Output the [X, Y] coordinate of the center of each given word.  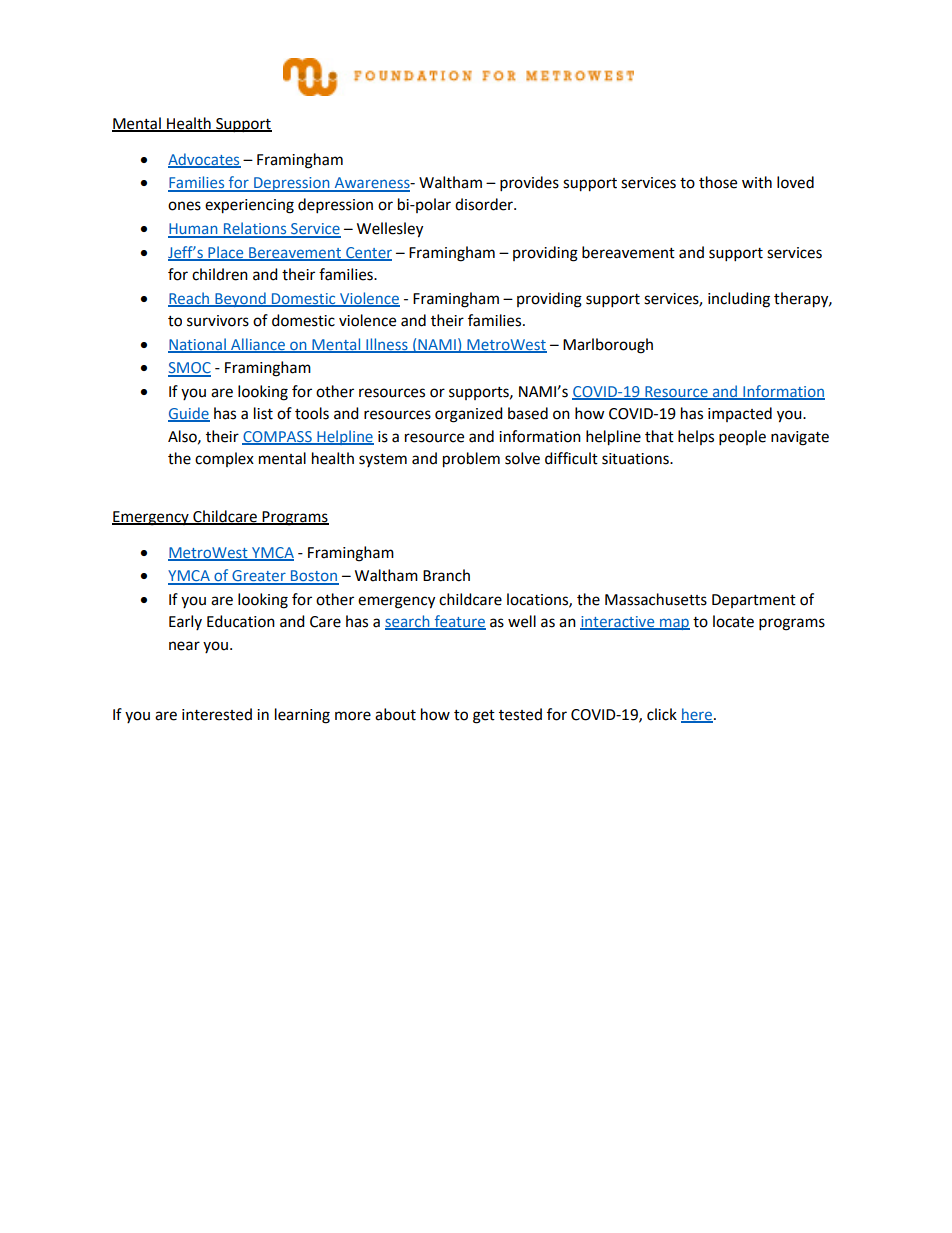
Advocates [204, 160]
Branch [446, 575]
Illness [387, 345]
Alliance [258, 345]
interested [217, 714]
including [739, 300]
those [718, 182]
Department [754, 601]
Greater [259, 577]
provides [529, 184]
